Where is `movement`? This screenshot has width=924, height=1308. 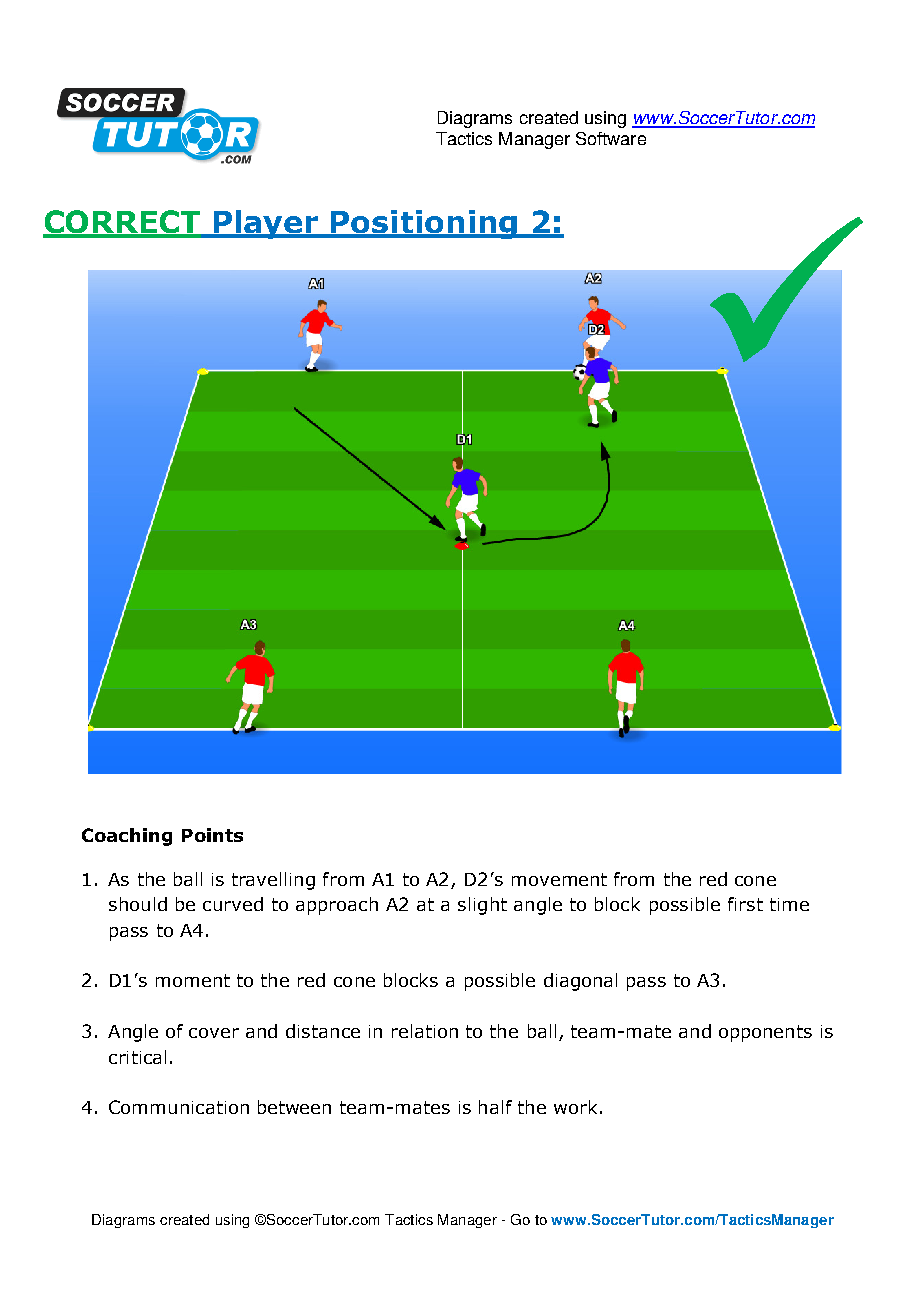 movement is located at coordinates (559, 879).
